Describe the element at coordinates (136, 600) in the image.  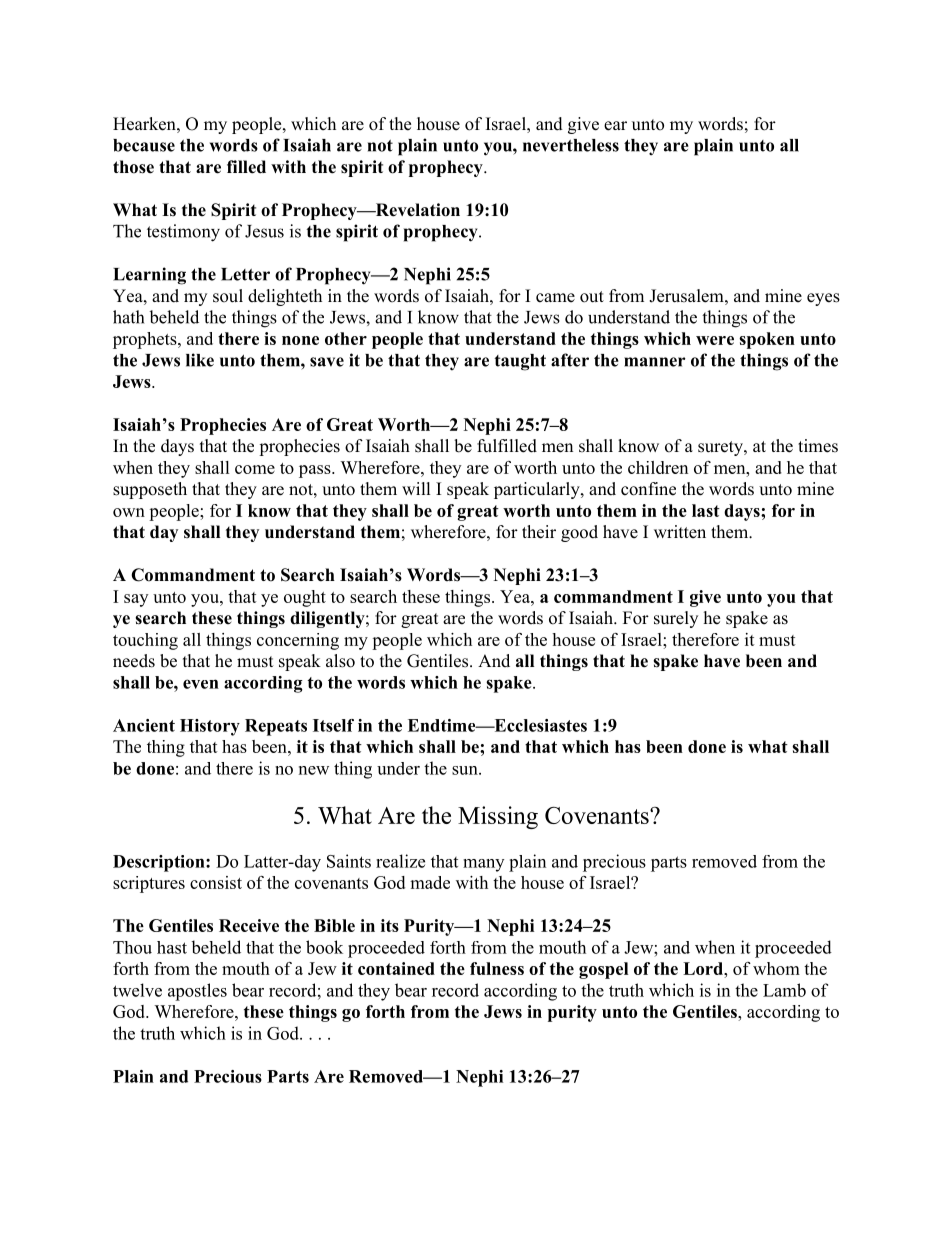
I see `say` at that location.
